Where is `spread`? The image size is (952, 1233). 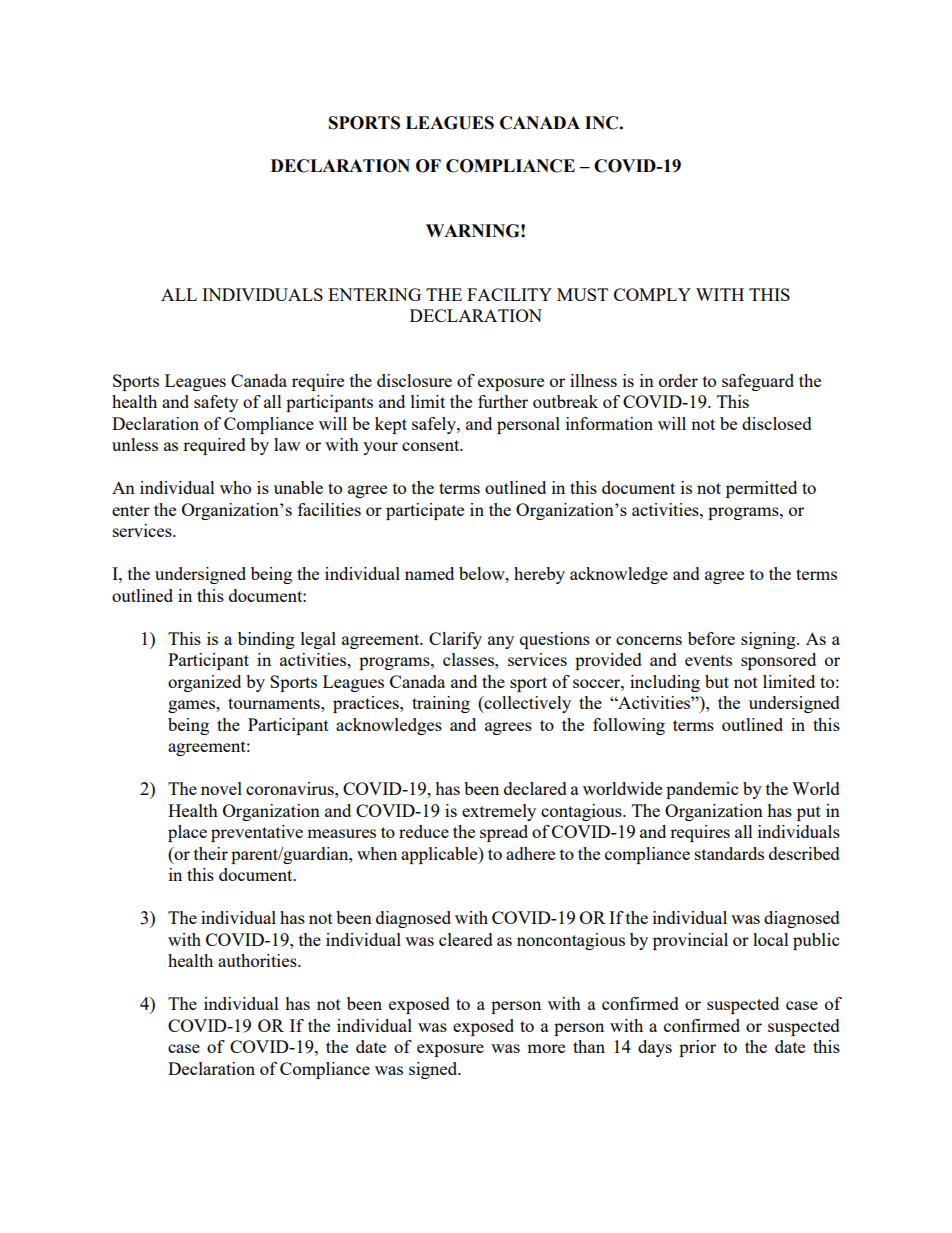 spread is located at coordinates (504, 833).
